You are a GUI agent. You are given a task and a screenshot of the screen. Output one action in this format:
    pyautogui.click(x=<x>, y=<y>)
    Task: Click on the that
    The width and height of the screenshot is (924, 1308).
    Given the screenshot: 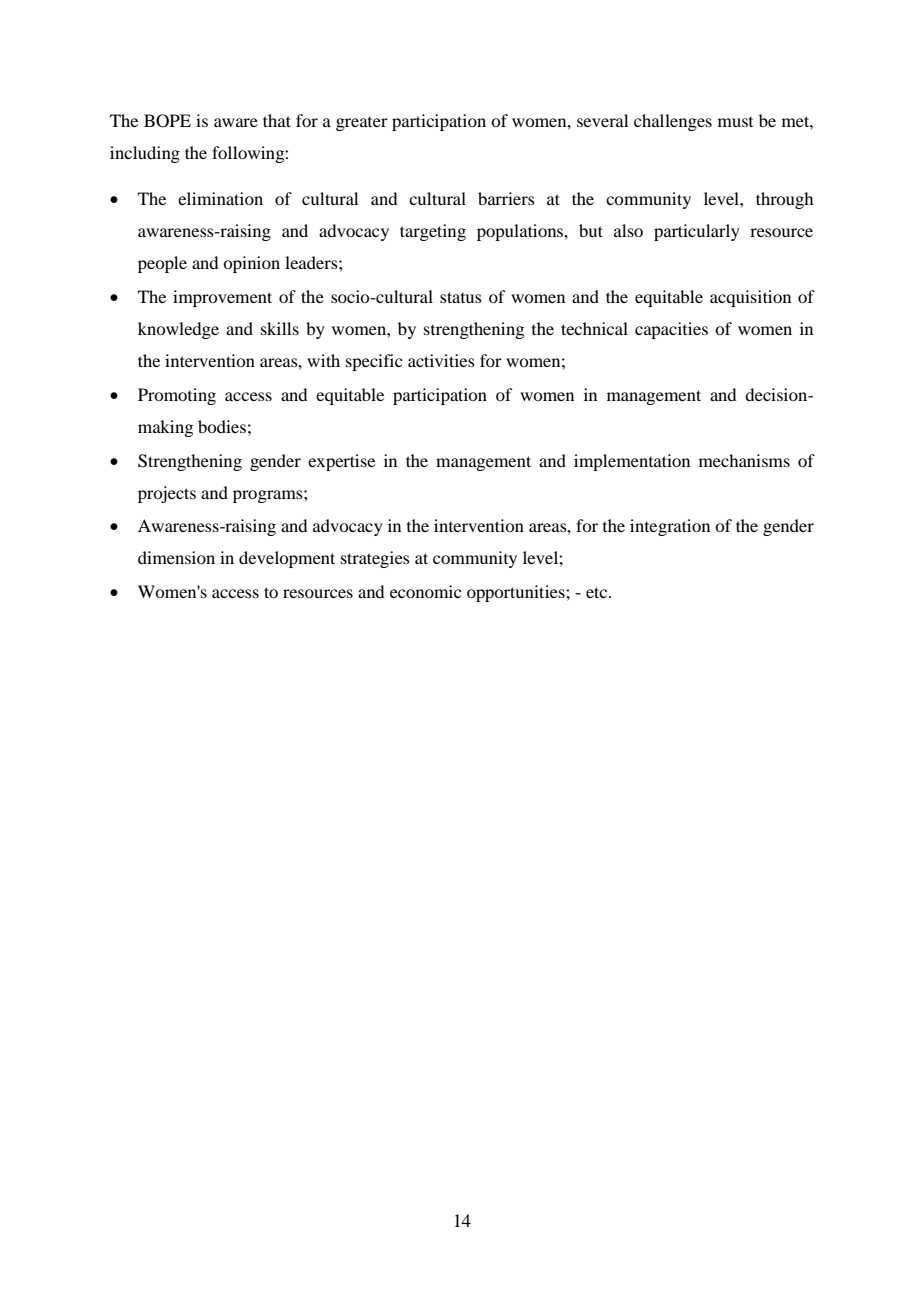 What is the action you would take?
    pyautogui.click(x=277, y=120)
